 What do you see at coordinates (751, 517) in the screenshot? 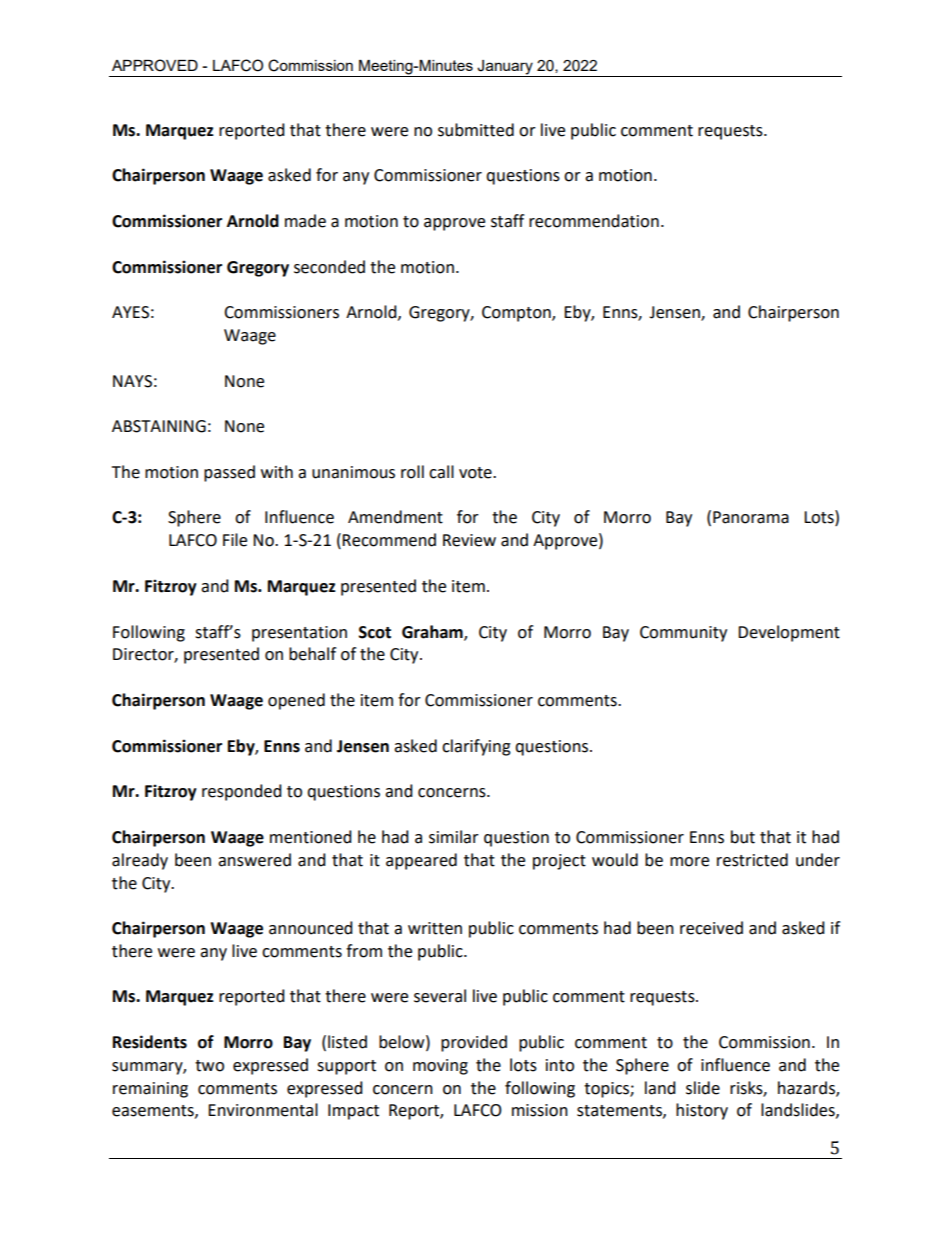
I see `Panorama` at bounding box center [751, 517].
